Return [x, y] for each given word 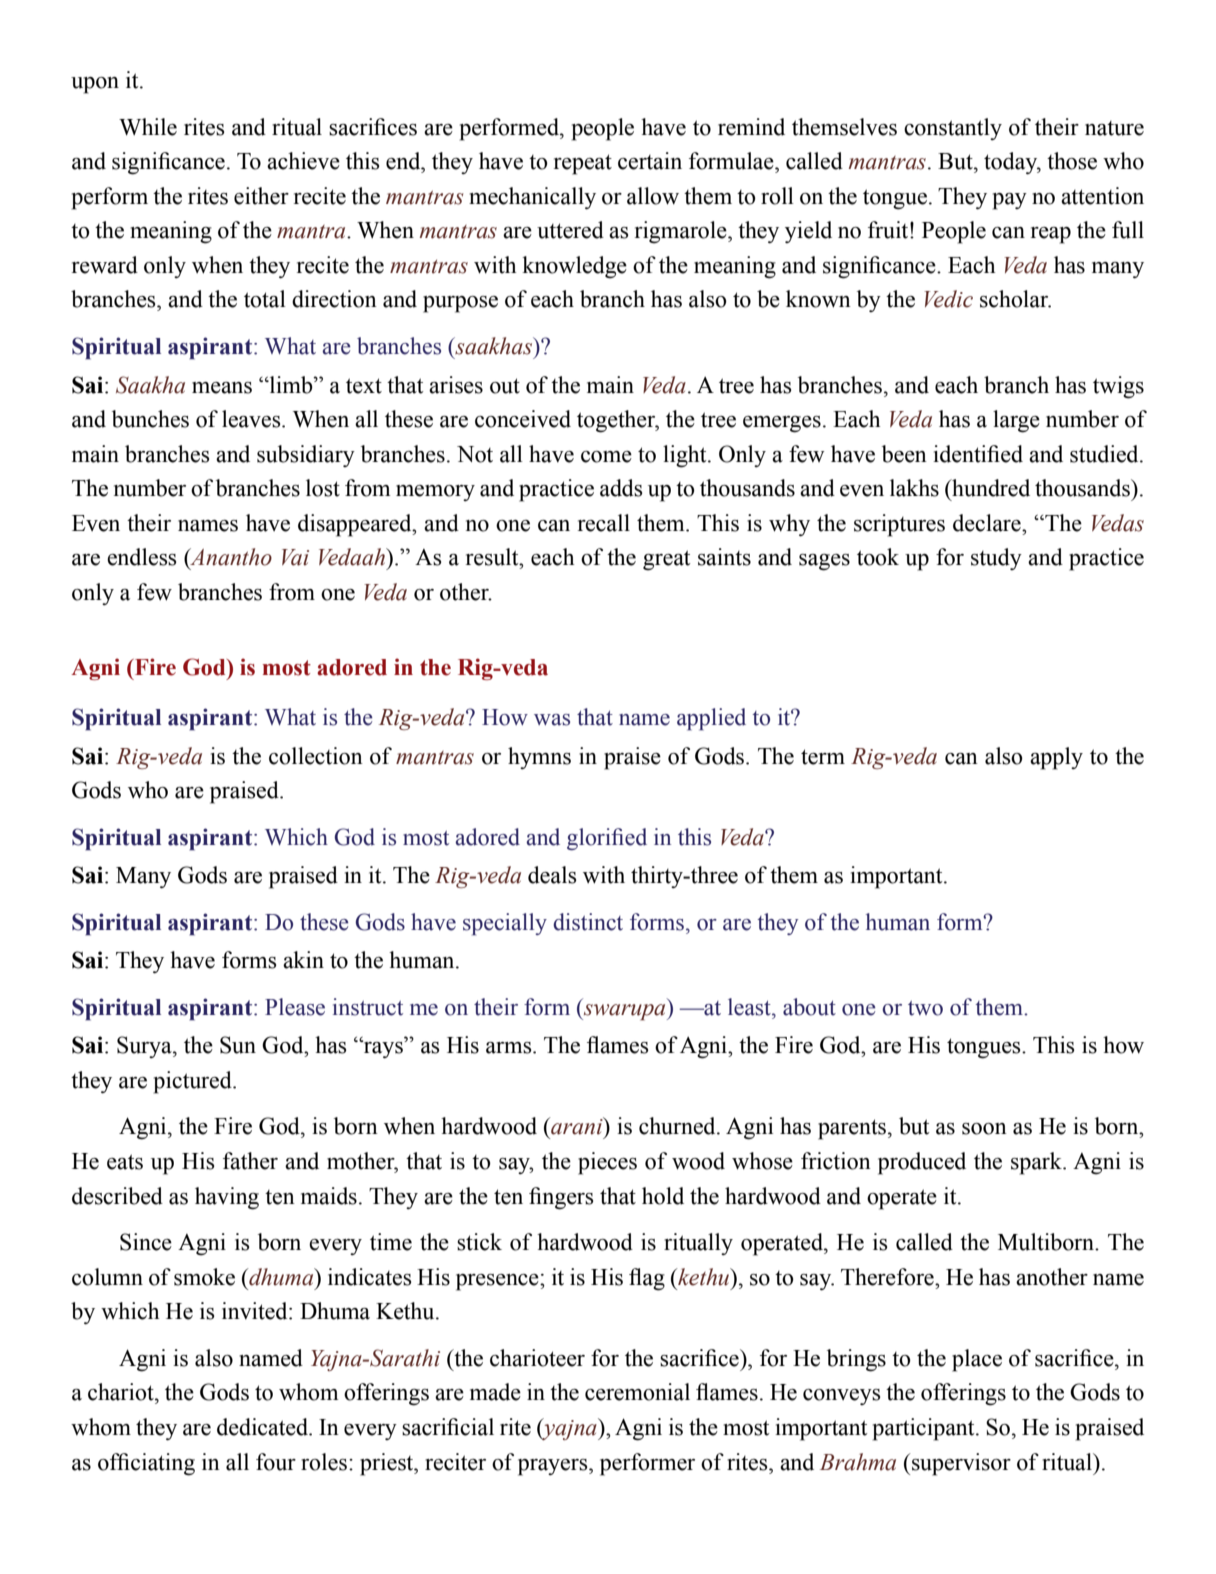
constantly [953, 129]
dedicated [263, 1427]
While [148, 127]
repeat [583, 164]
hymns [539, 758]
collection [316, 756]
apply [1056, 758]
